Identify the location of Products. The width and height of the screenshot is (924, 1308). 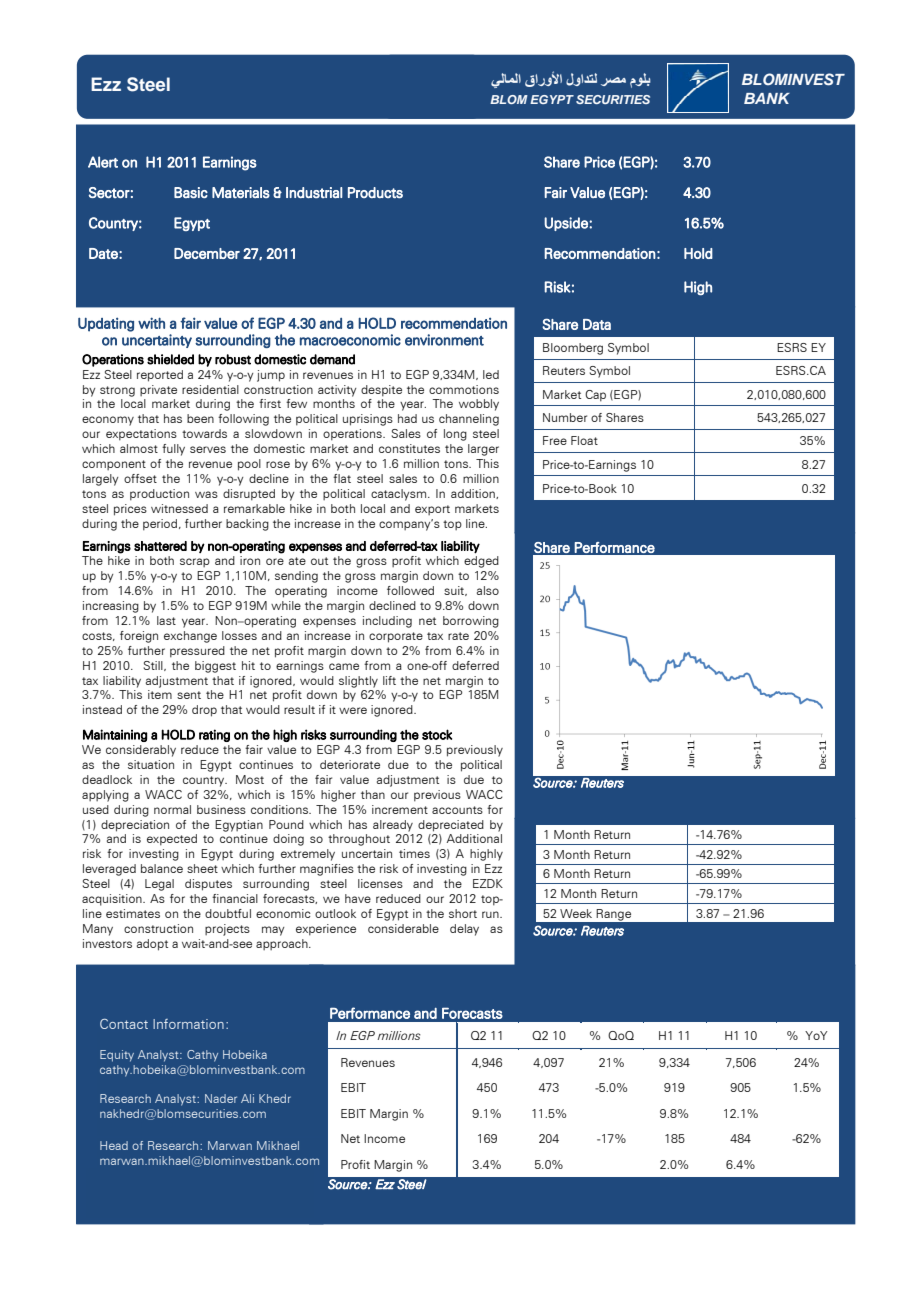
(375, 192).
